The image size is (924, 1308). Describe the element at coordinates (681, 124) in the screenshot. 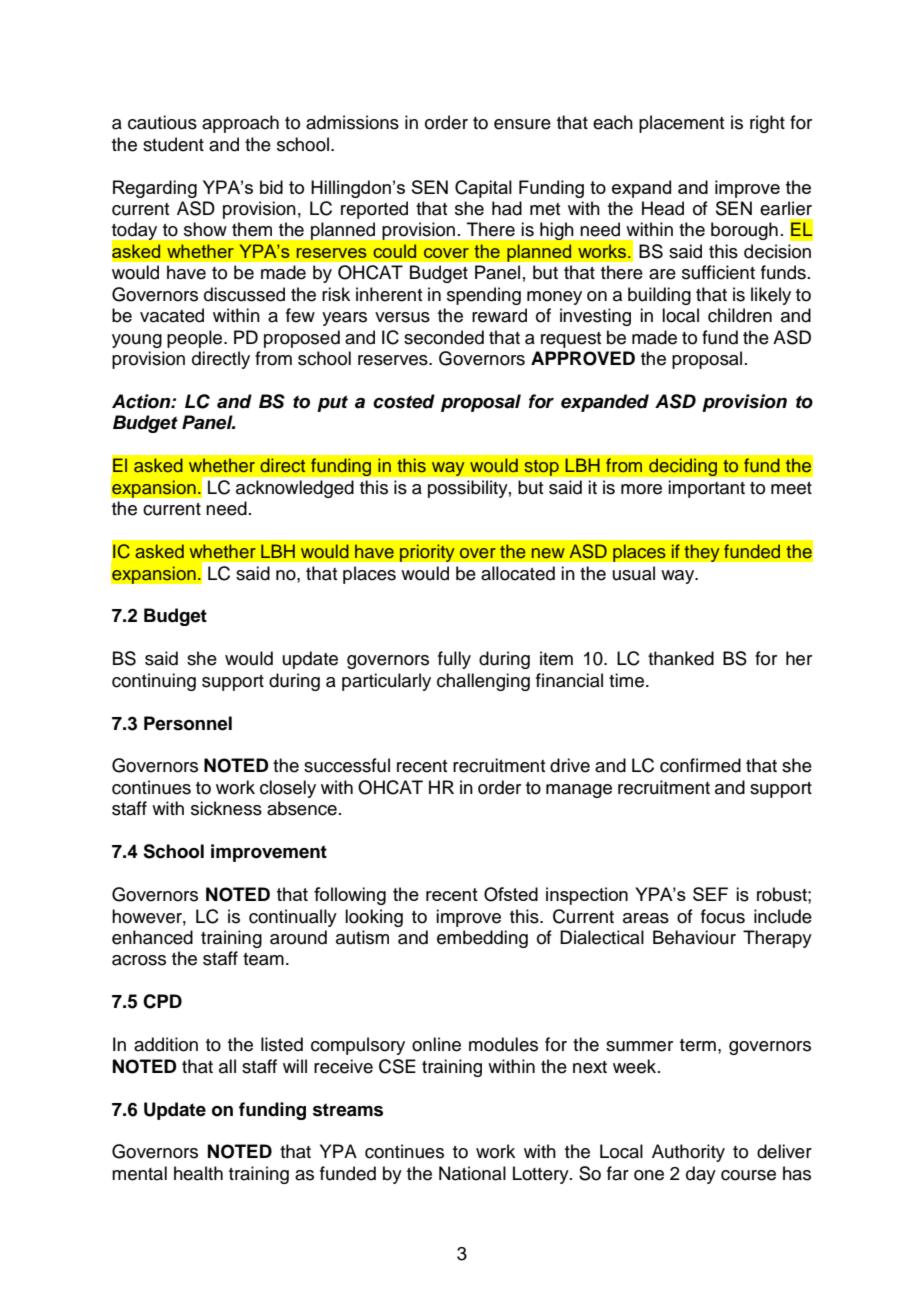

I see `placement` at that location.
